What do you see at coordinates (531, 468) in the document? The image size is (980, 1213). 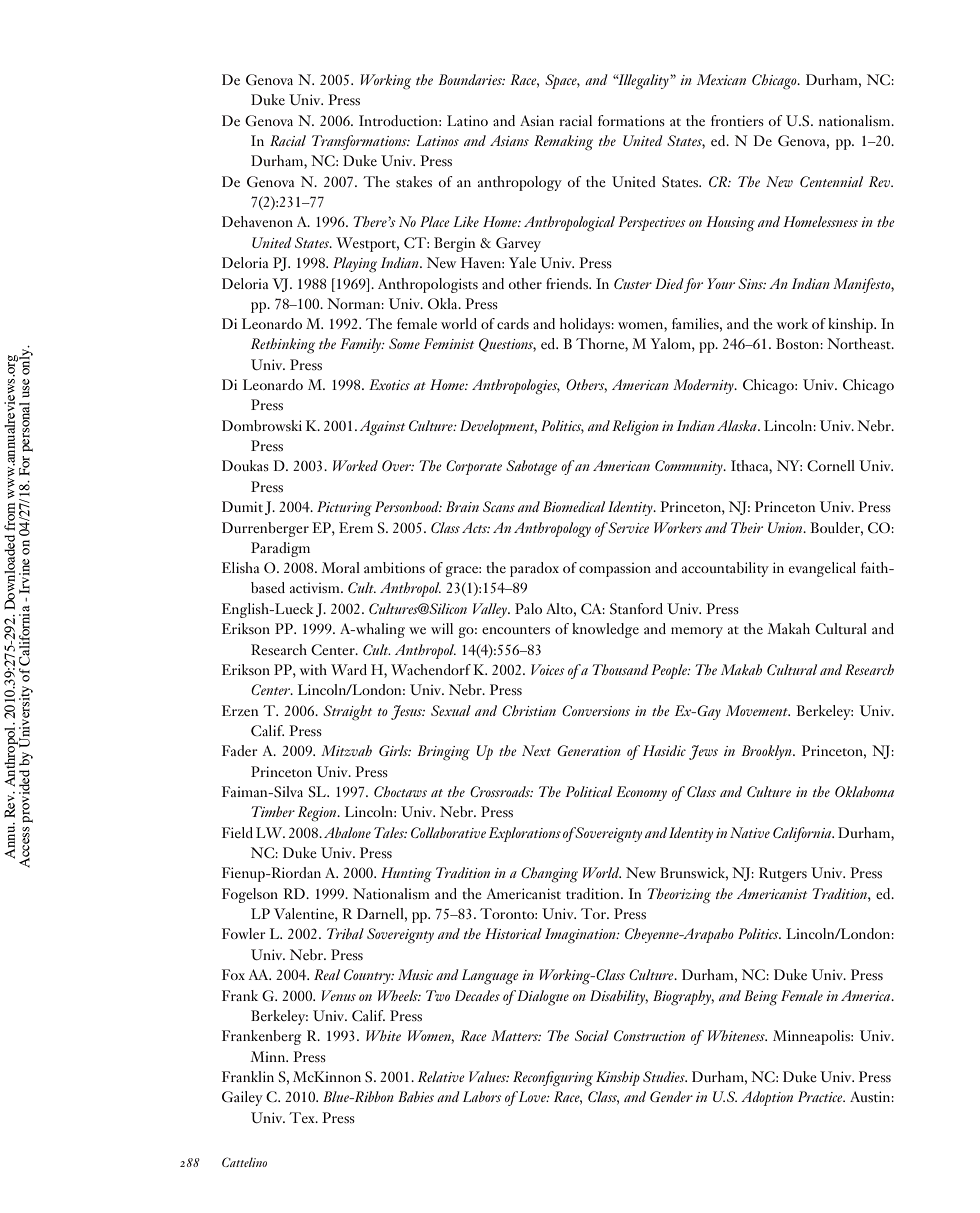 I see `Sabotage` at bounding box center [531, 468].
